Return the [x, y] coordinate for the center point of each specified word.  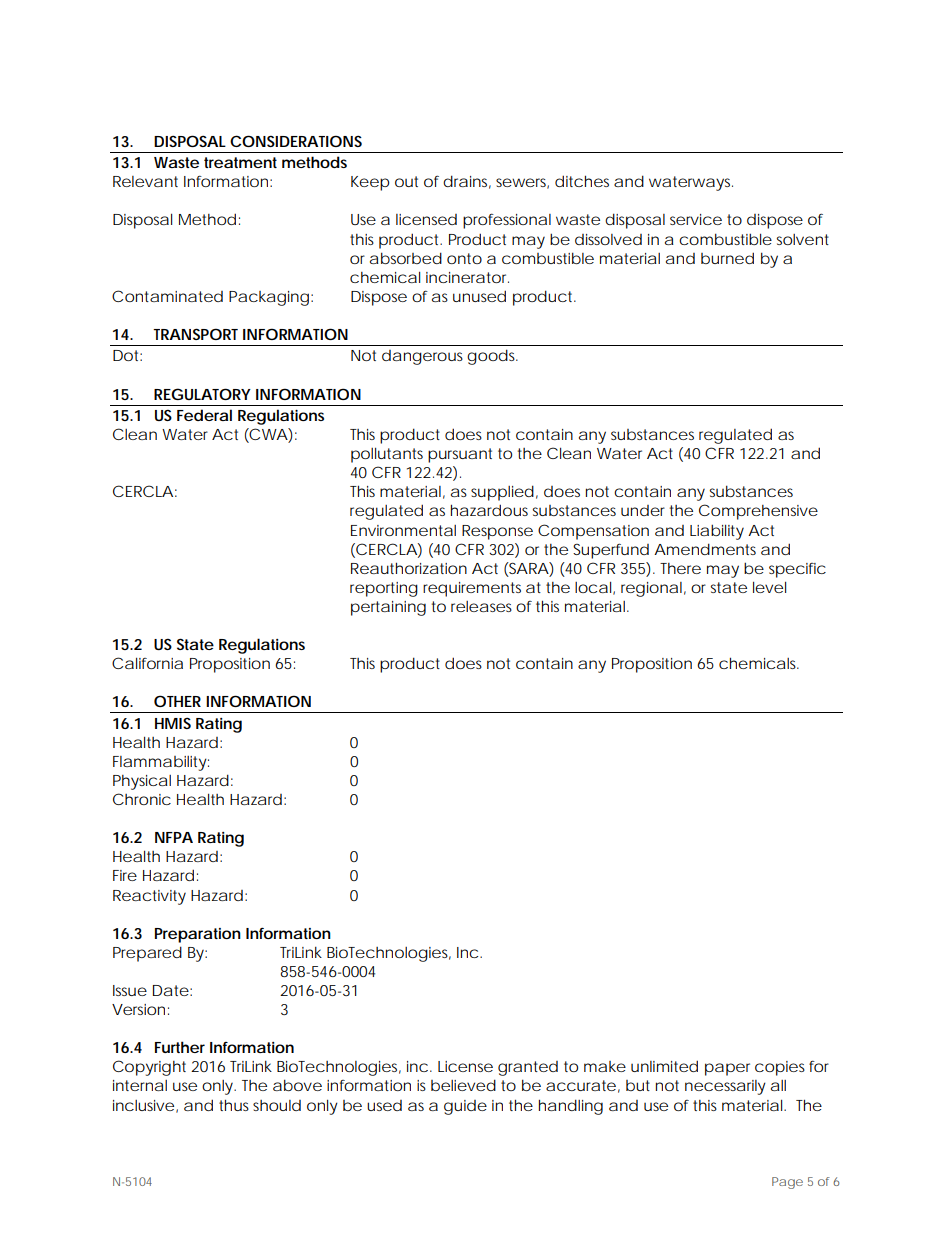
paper [727, 1069]
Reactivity [149, 897]
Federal [204, 415]
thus [234, 1105]
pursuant [460, 455]
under [643, 510]
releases [481, 606]
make [605, 1066]
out [406, 181]
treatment [240, 162]
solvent [803, 239]
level [769, 587]
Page [787, 1183]
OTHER [177, 701]
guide [465, 1107]
